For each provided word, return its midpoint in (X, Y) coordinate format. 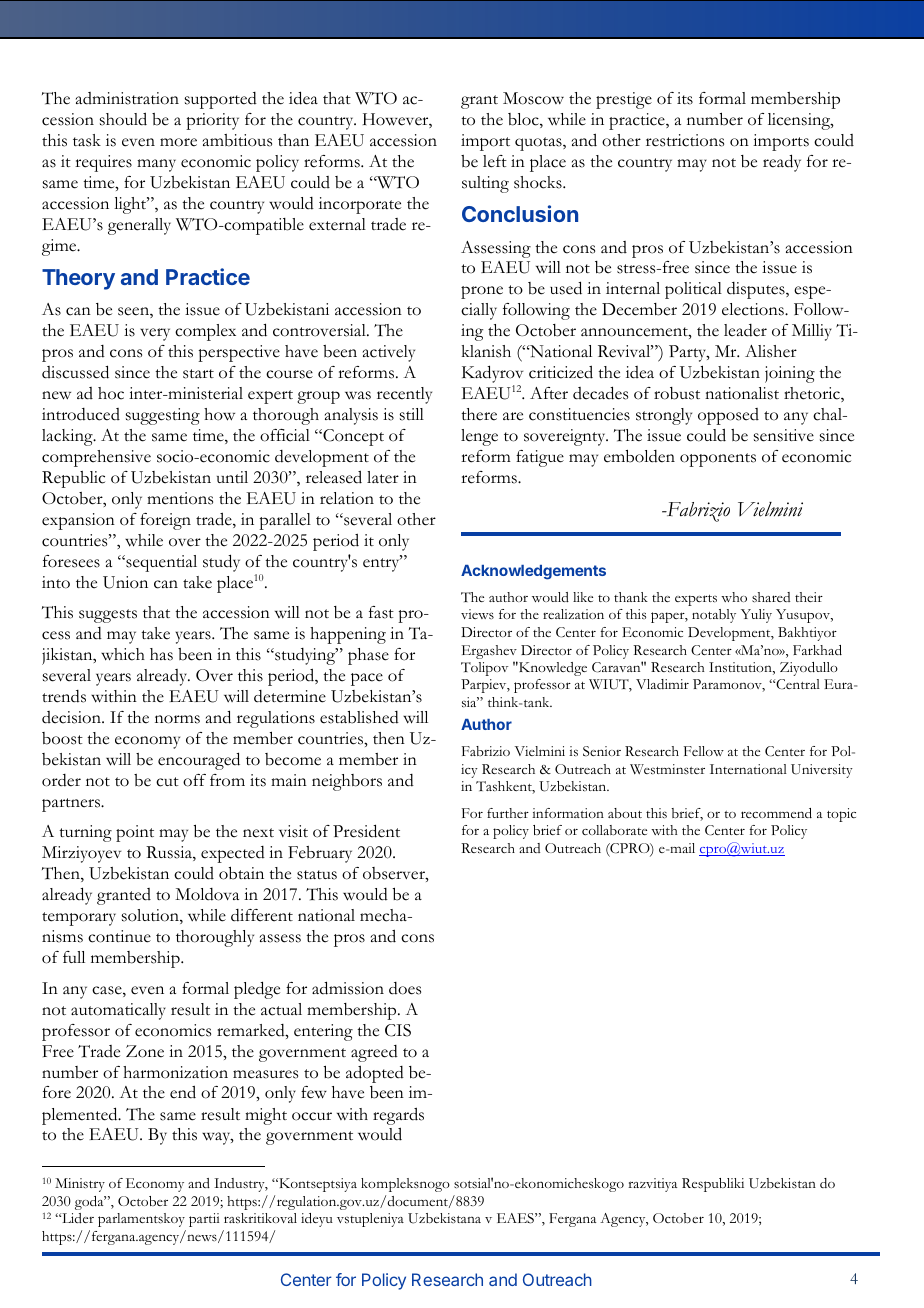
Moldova (207, 894)
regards (398, 1116)
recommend (776, 813)
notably (714, 616)
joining (790, 374)
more (178, 142)
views (477, 614)
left (495, 161)
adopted (375, 1074)
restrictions (685, 140)
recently (404, 395)
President (366, 831)
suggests (108, 616)
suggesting (163, 416)
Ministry (80, 1185)
